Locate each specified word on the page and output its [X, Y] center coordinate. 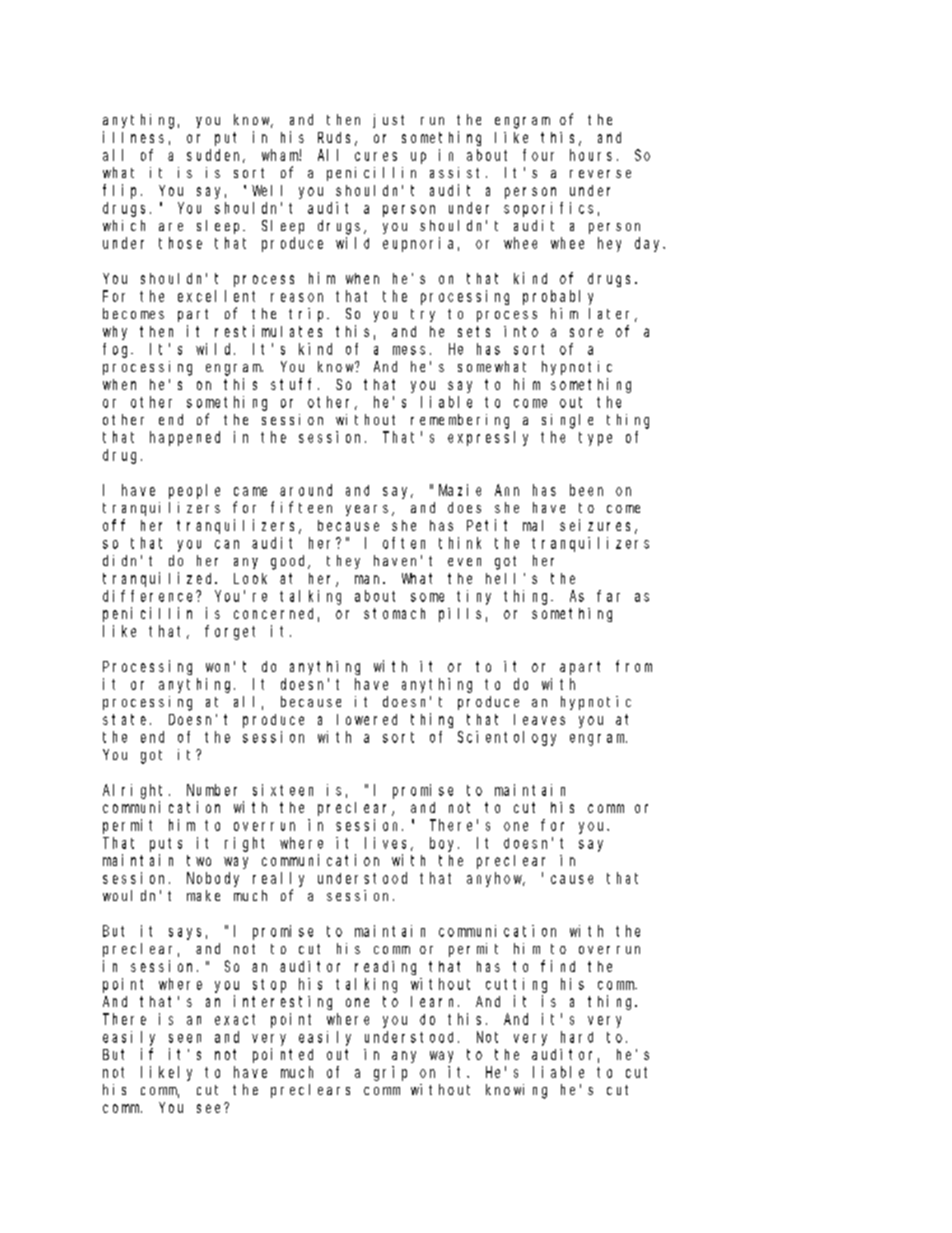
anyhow [496, 879]
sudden [216, 156]
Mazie [460, 490]
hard [577, 1037]
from [634, 666]
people [194, 491]
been [586, 490]
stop [269, 986]
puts [166, 845]
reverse [600, 174]
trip [308, 315]
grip [390, 1073]
